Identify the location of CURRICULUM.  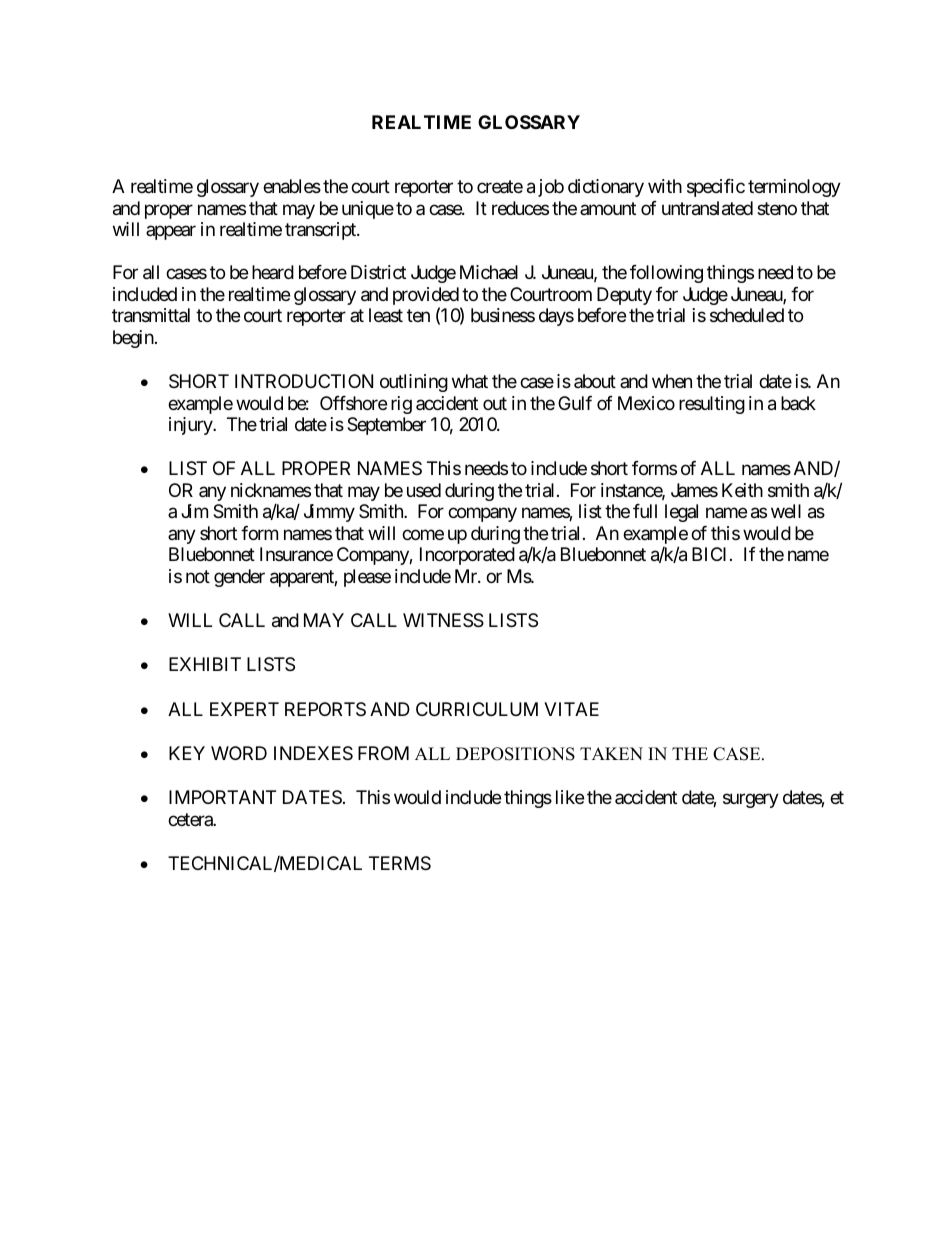
(477, 709).
